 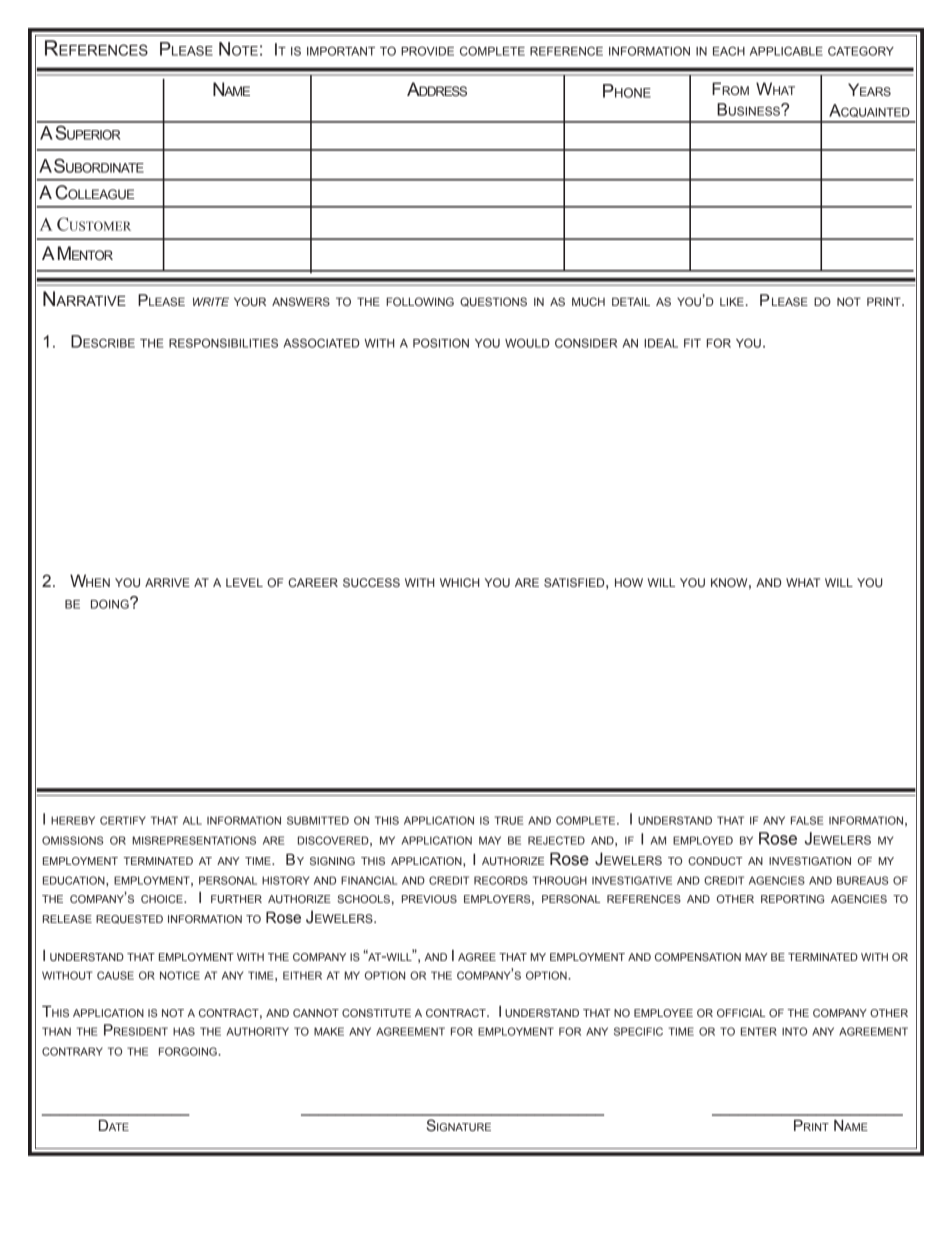 I want to click on TRUE, so click(x=508, y=820).
